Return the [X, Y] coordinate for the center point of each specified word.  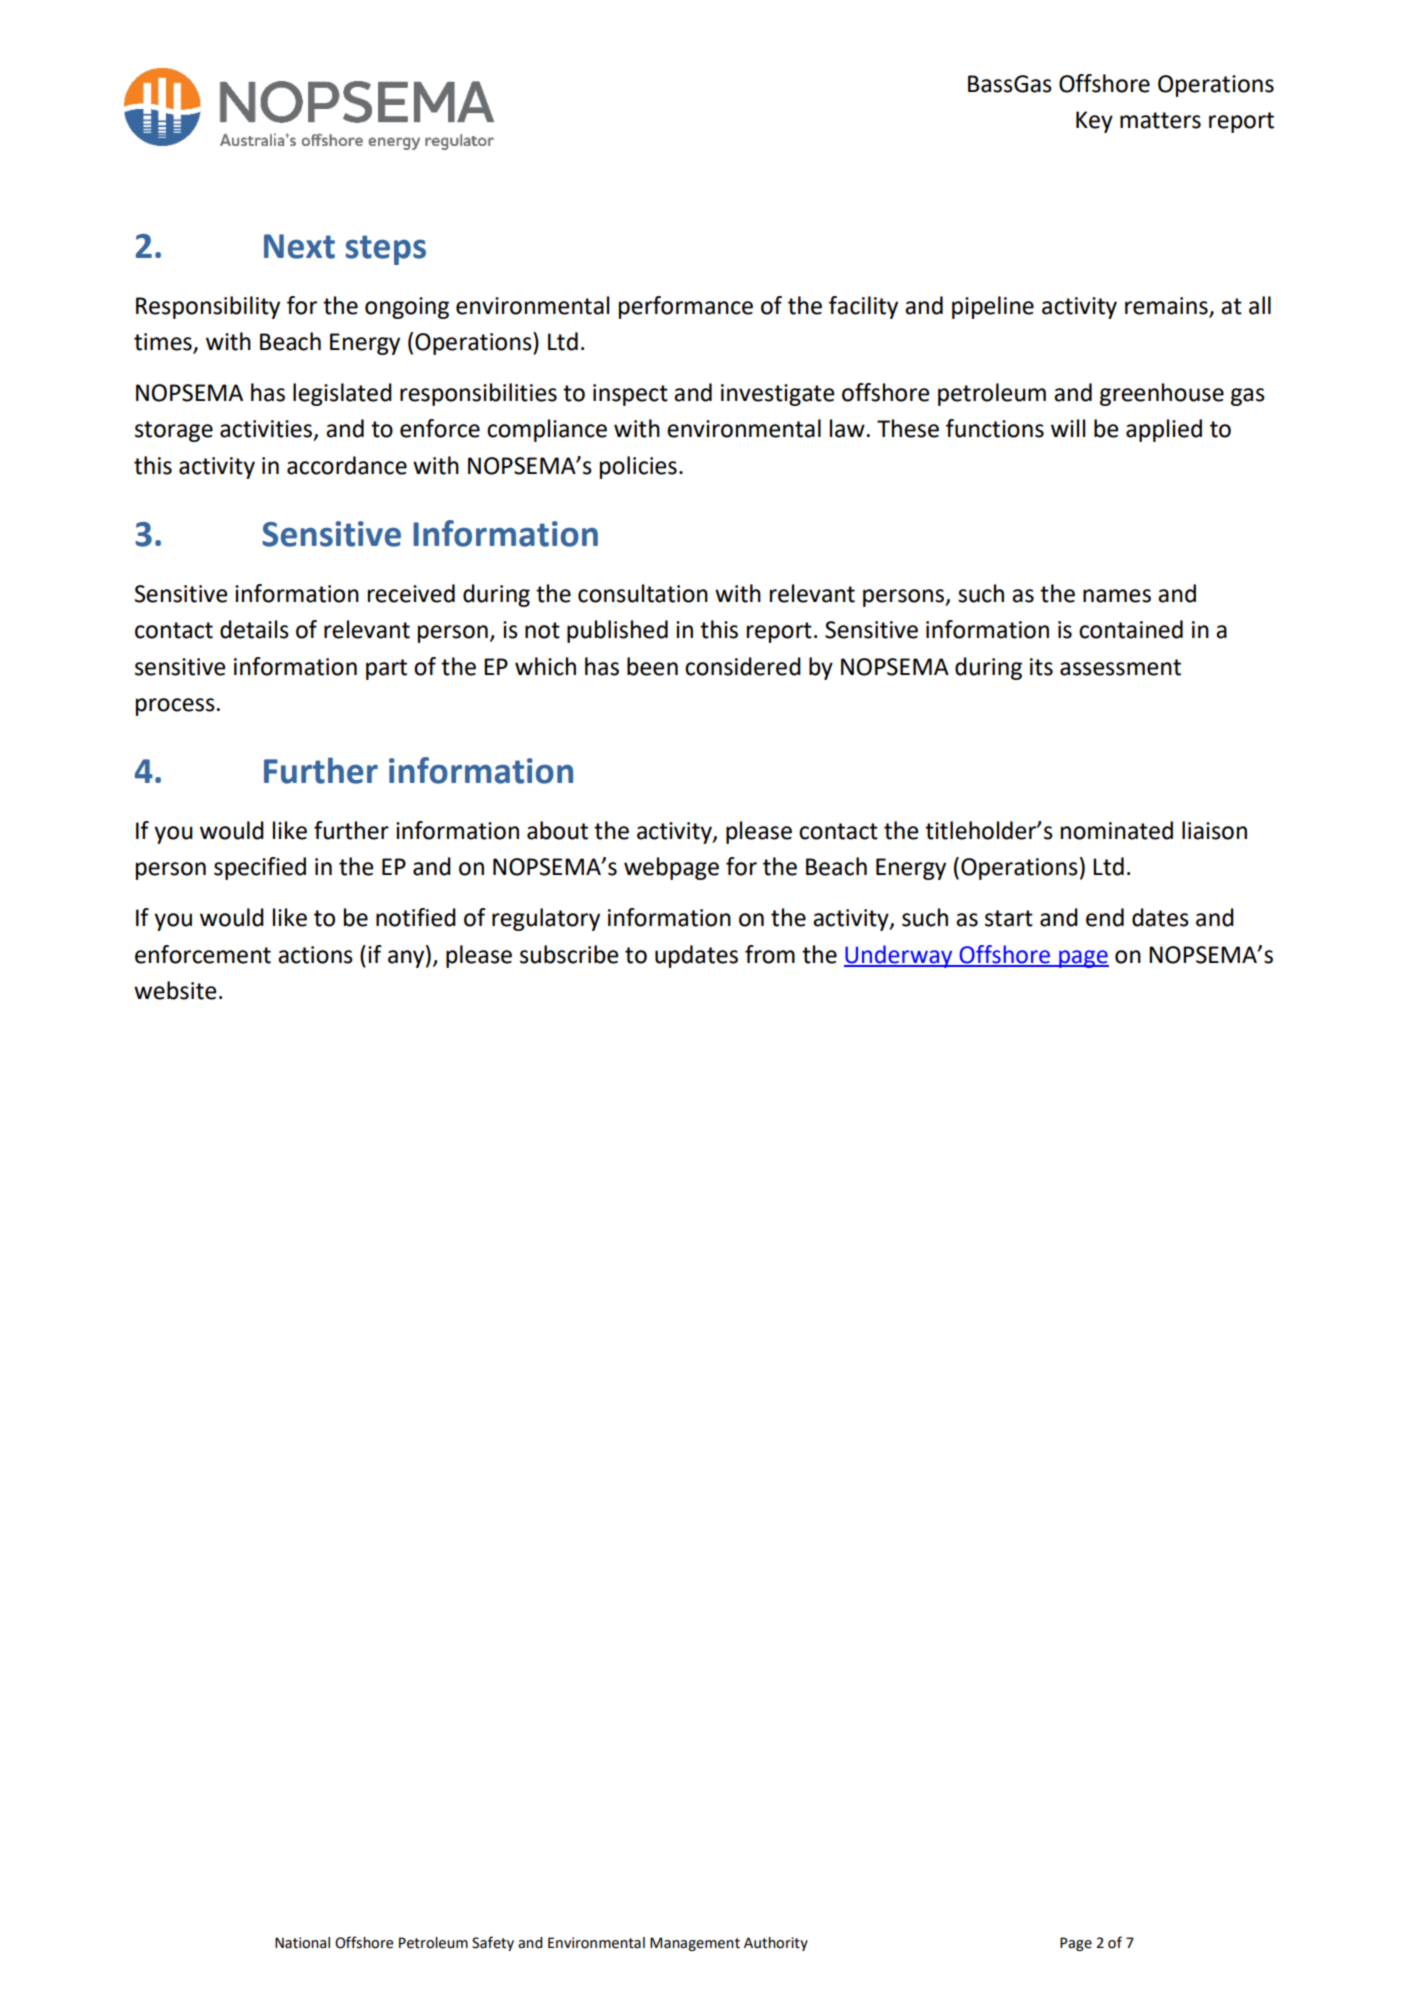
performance [686, 307]
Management [695, 1944]
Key [1094, 122]
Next [299, 246]
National [302, 1943]
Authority [776, 1944]
